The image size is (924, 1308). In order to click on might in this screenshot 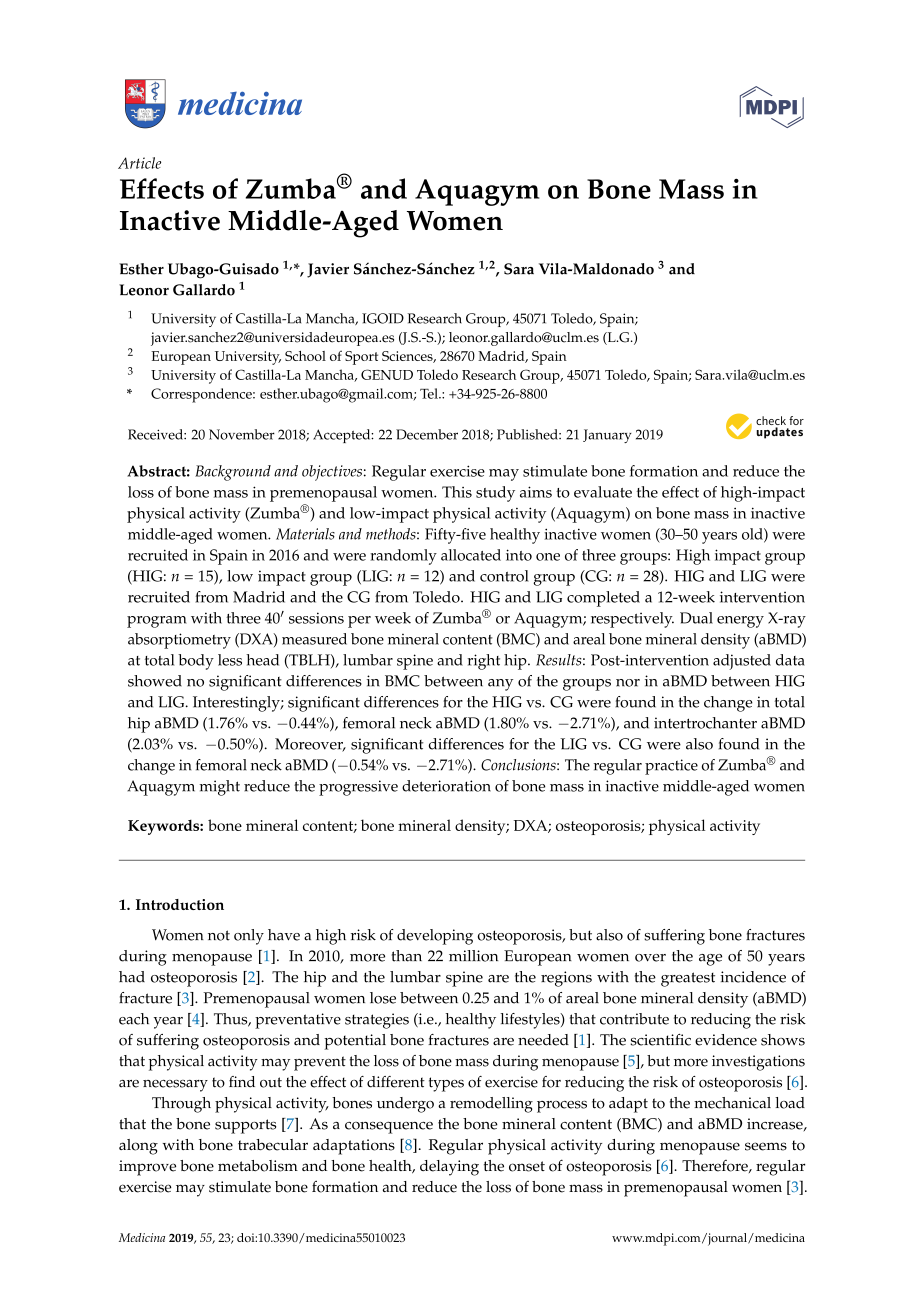, I will do `click(219, 788)`.
